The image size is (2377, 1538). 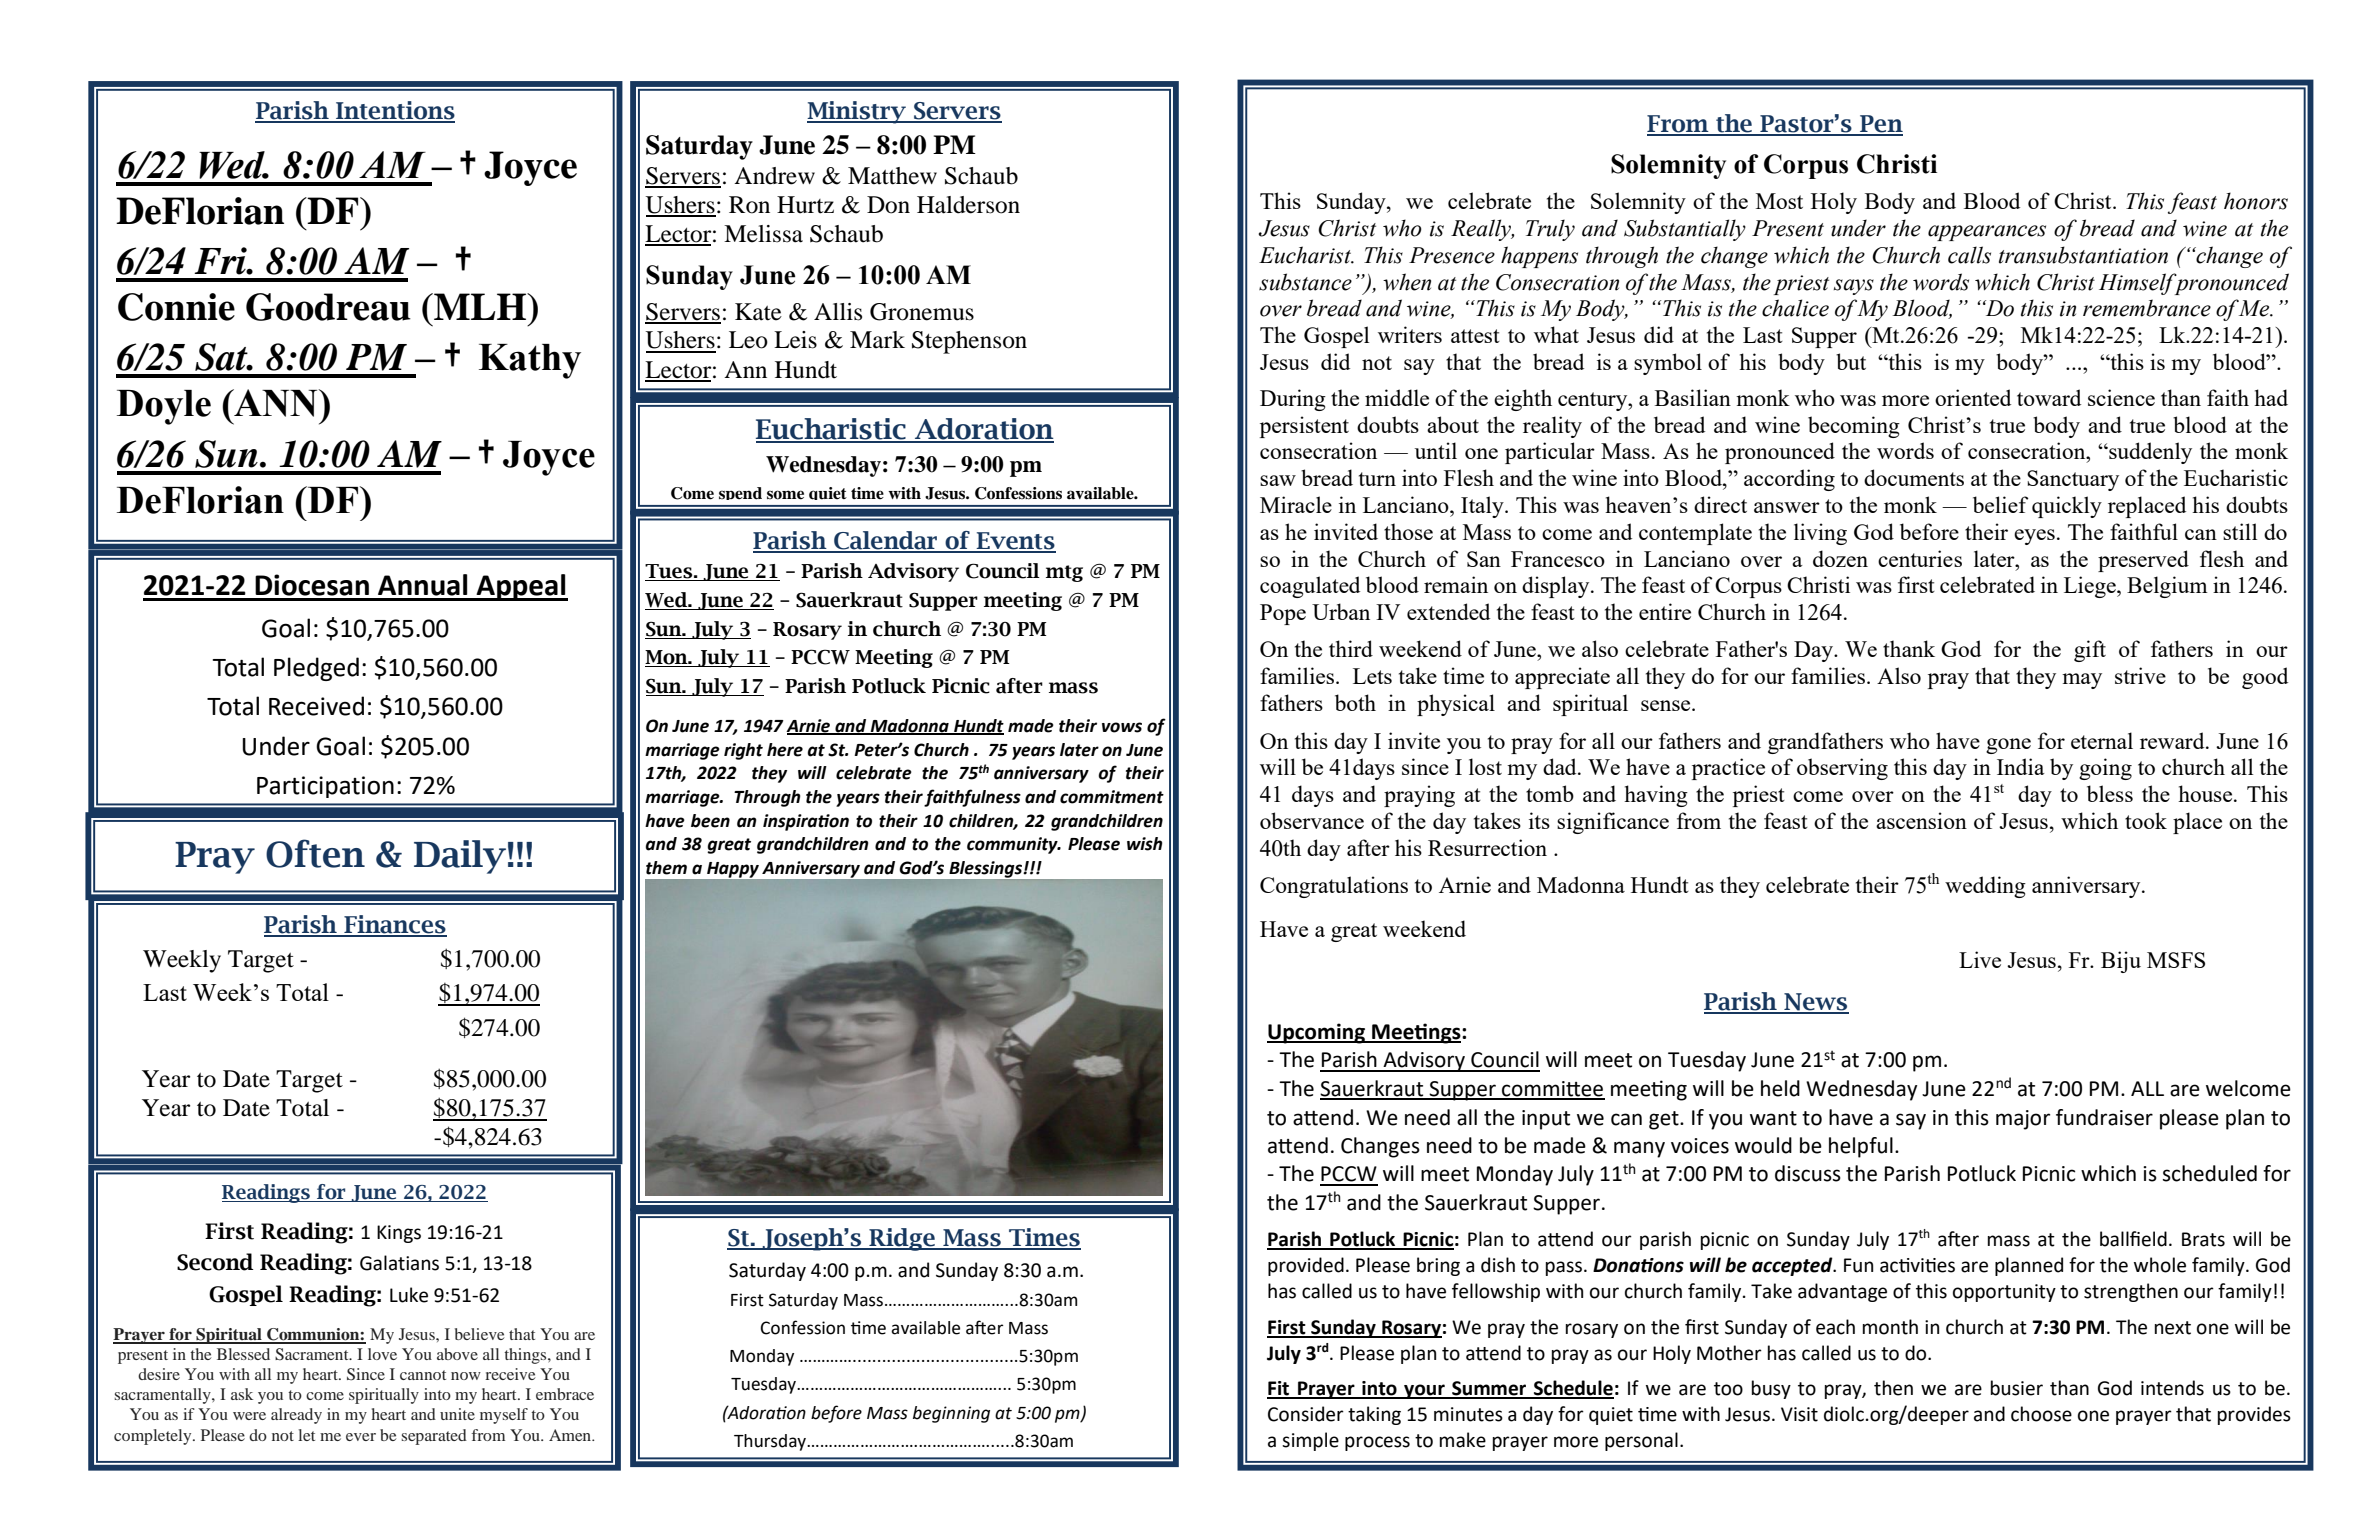 I want to click on unite, so click(x=457, y=1414).
